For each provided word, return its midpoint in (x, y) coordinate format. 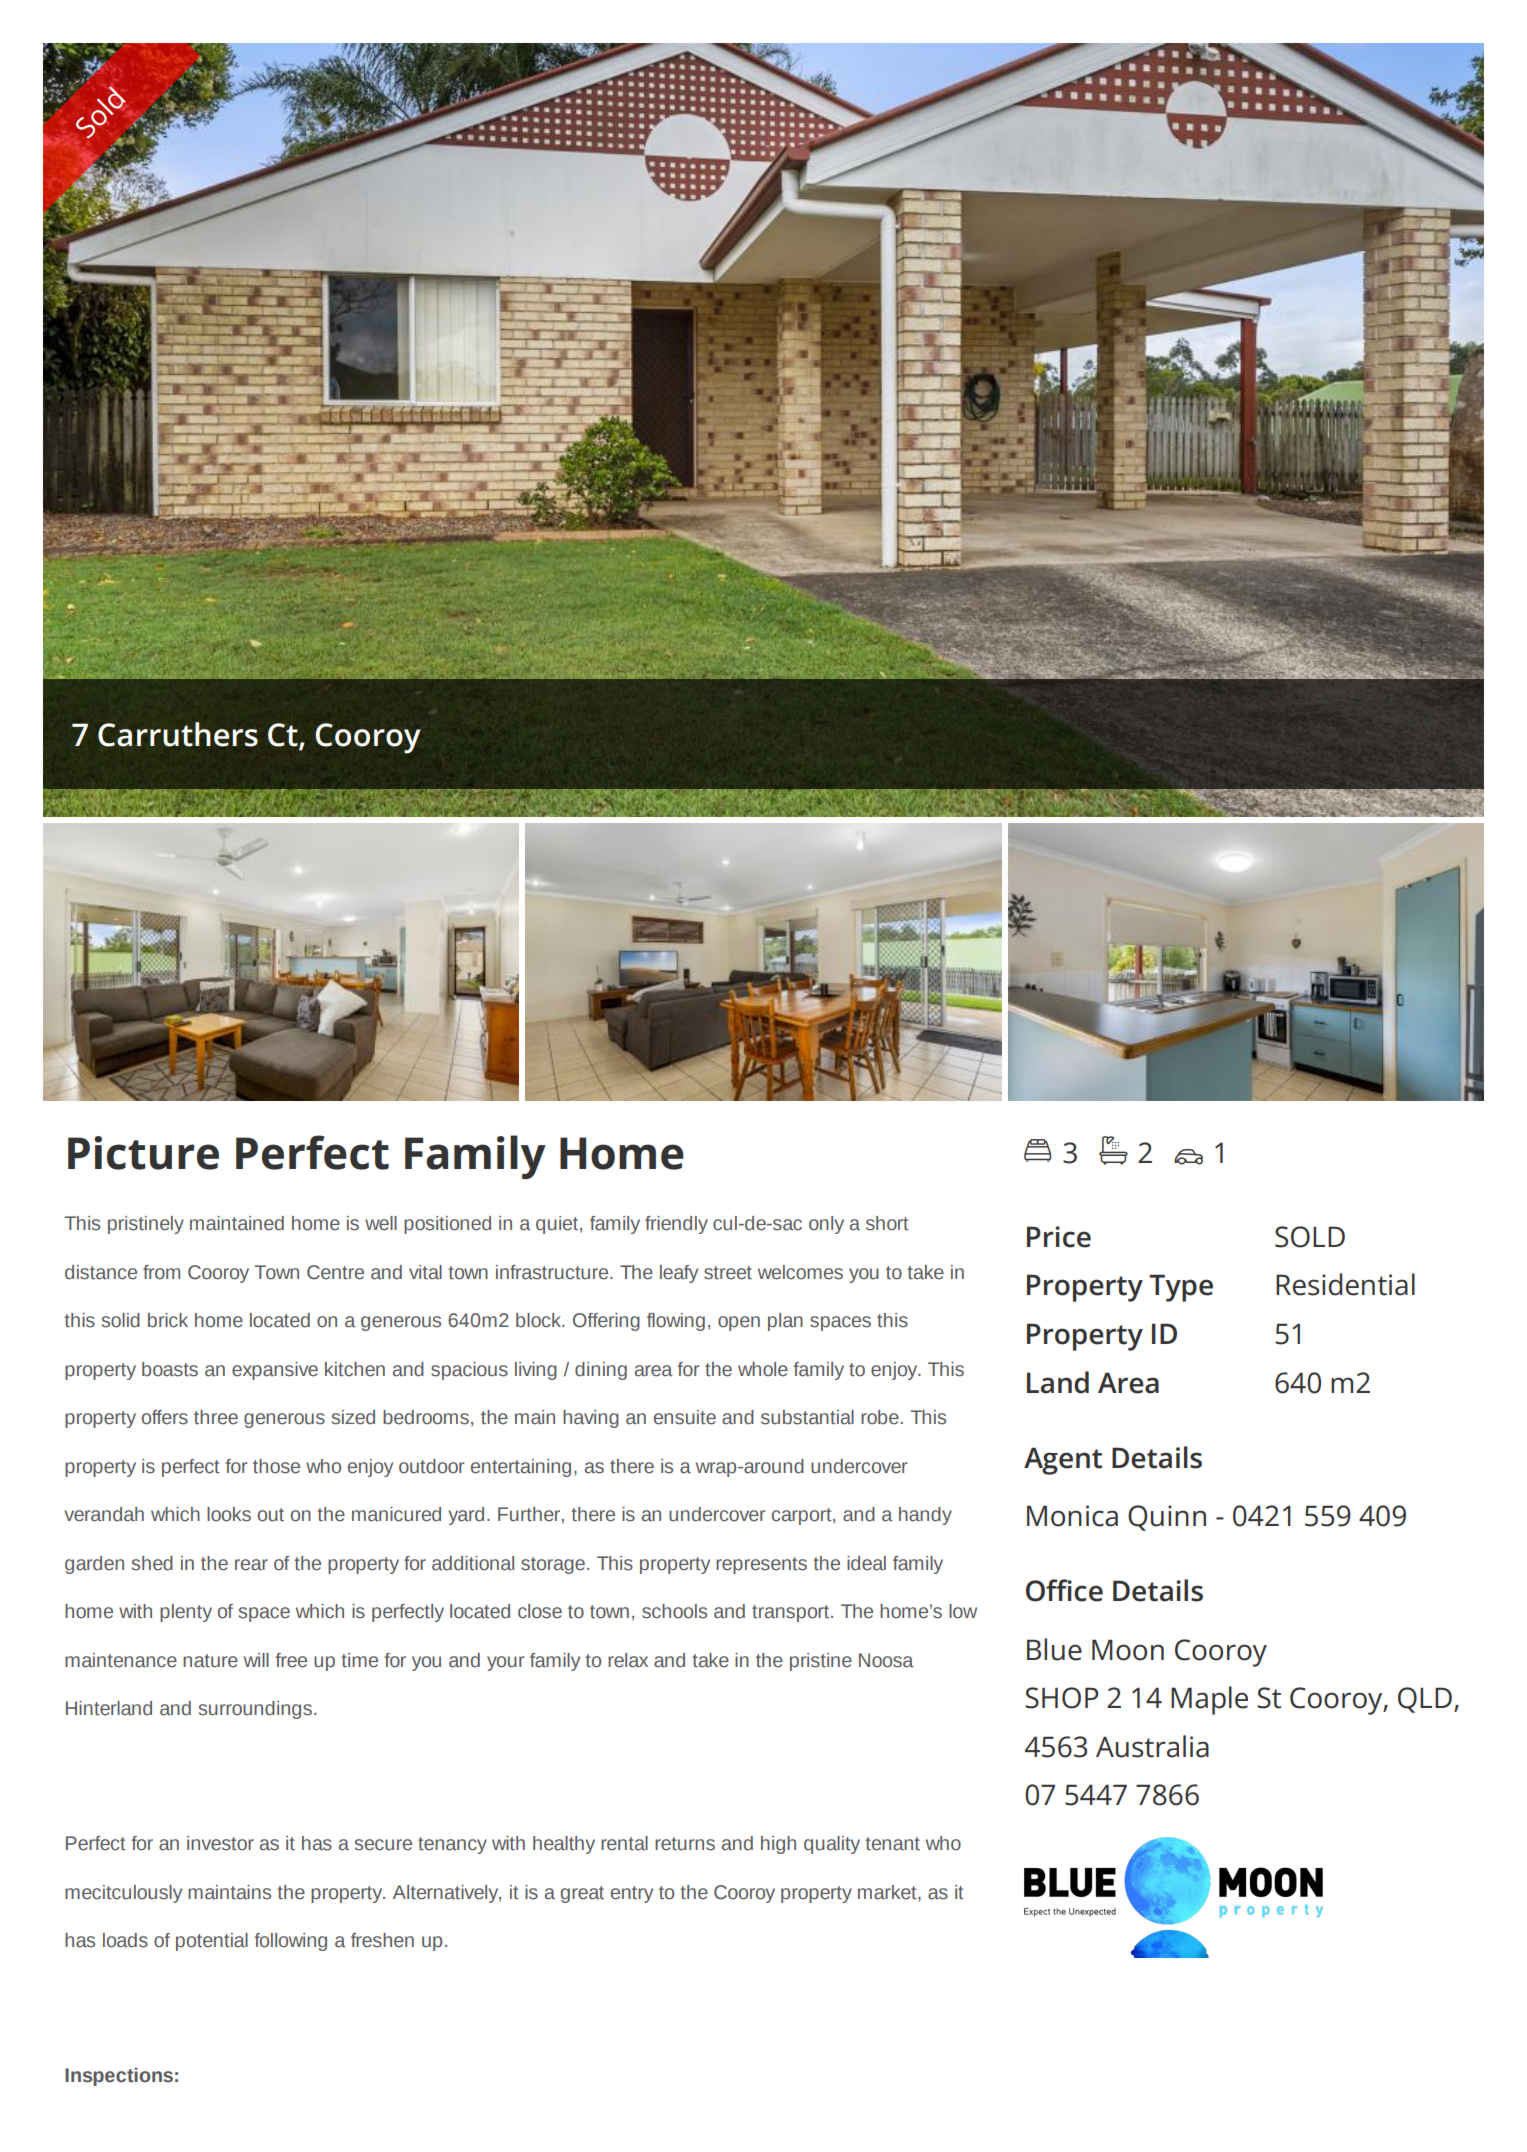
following (290, 1942)
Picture (143, 1153)
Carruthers (178, 734)
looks (229, 1514)
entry (632, 1894)
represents (761, 1565)
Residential (1345, 1284)
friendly (676, 1225)
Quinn (1167, 1518)
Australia (1152, 1746)
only (826, 1225)
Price (1059, 1237)
